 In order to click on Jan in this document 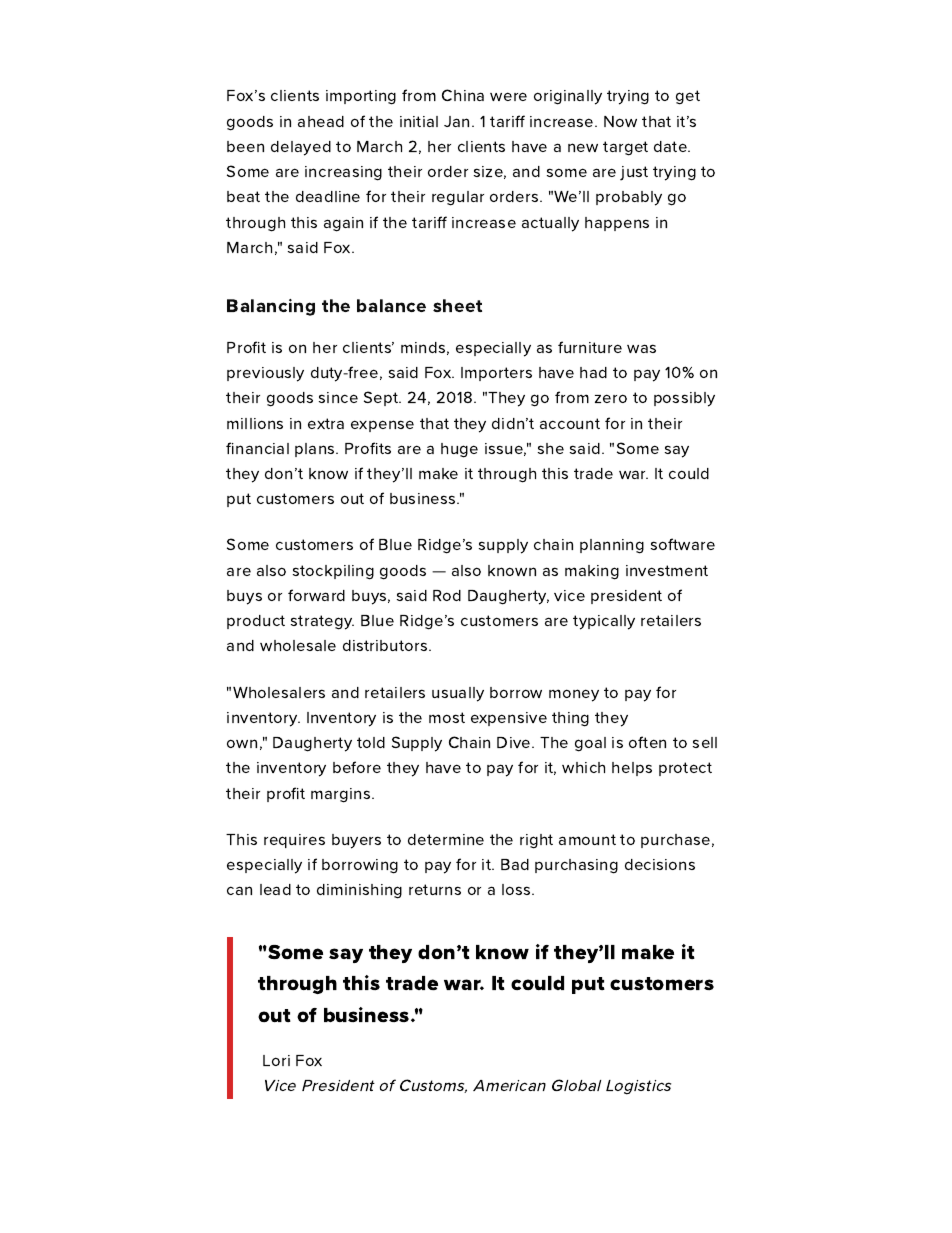, I will do `click(456, 121)`.
